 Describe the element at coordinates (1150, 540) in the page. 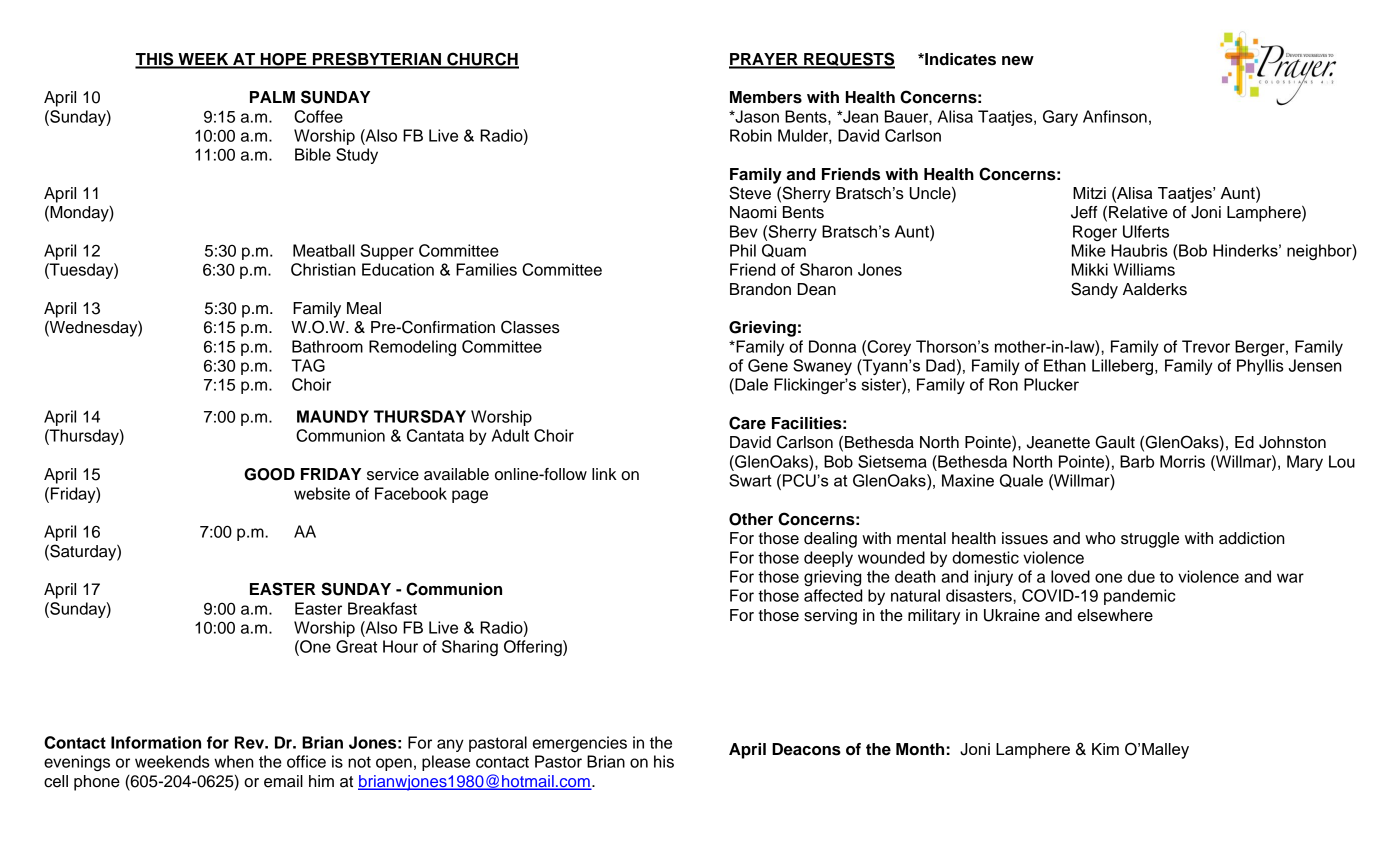

I see `struggle` at that location.
